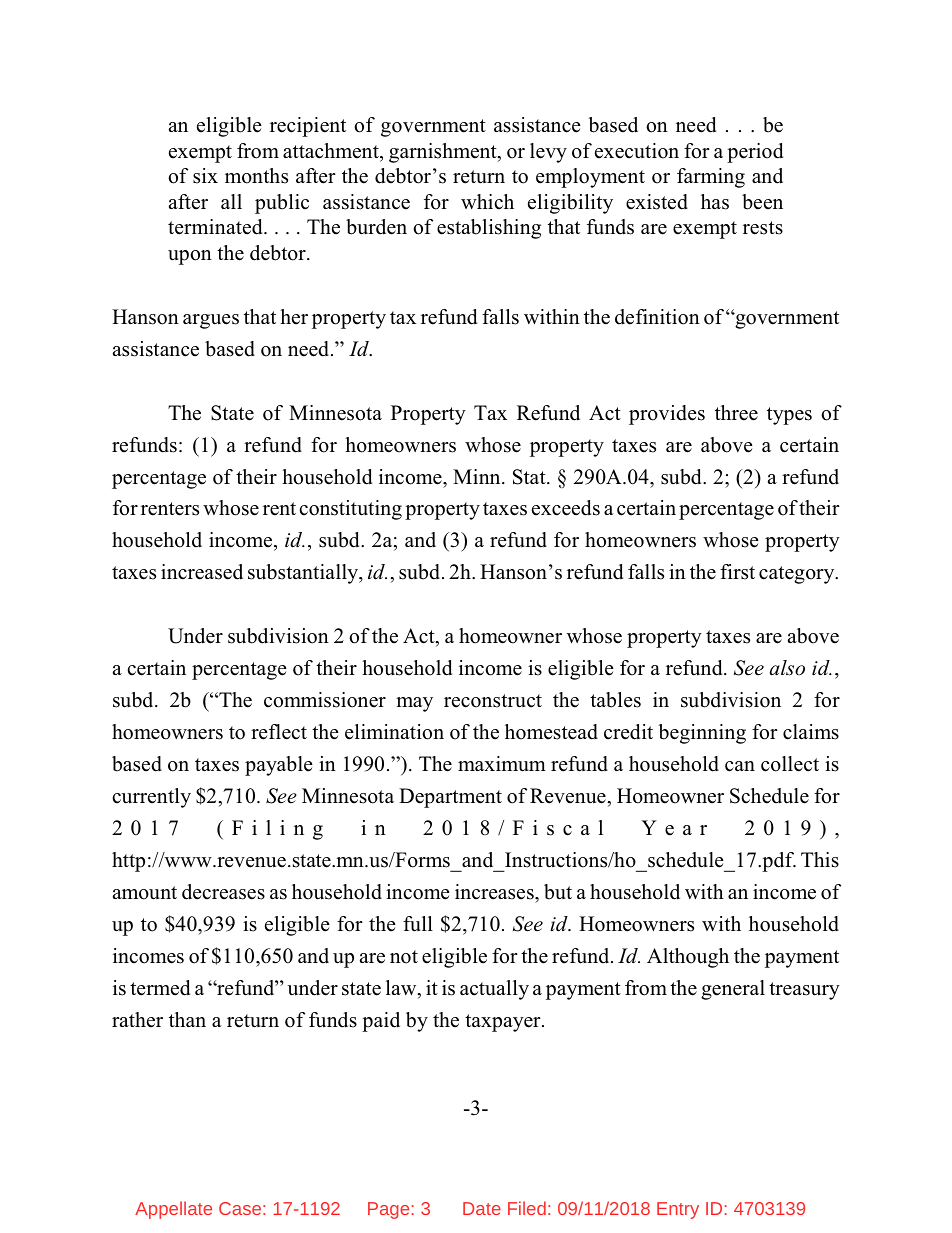 The width and height of the screenshot is (952, 1233). Describe the element at coordinates (205, 176) in the screenshot. I see `six` at that location.
